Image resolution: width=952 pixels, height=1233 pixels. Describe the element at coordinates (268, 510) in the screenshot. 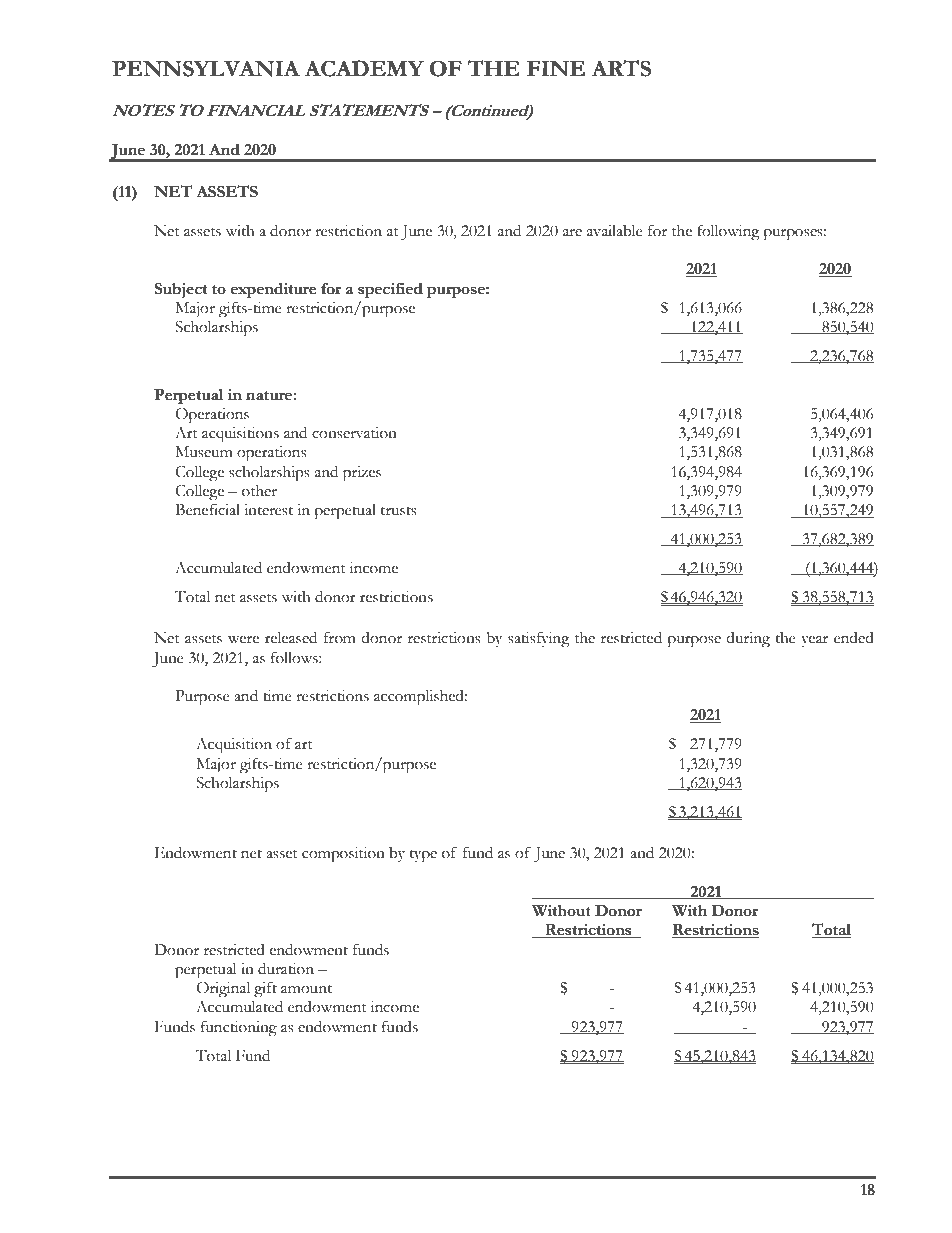

I see `interest` at that location.
